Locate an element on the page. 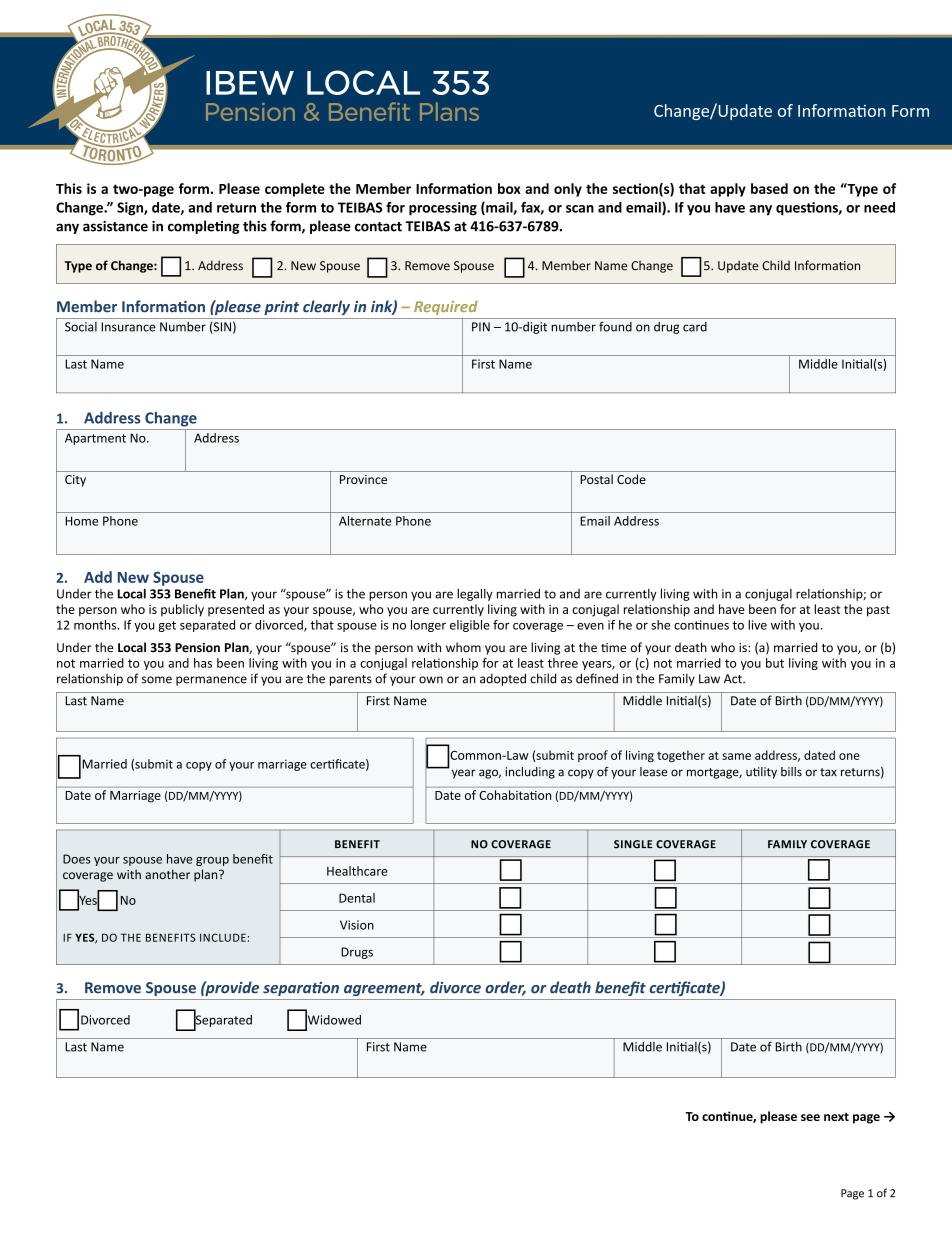 The image size is (952, 1233). publicly is located at coordinates (182, 610).
